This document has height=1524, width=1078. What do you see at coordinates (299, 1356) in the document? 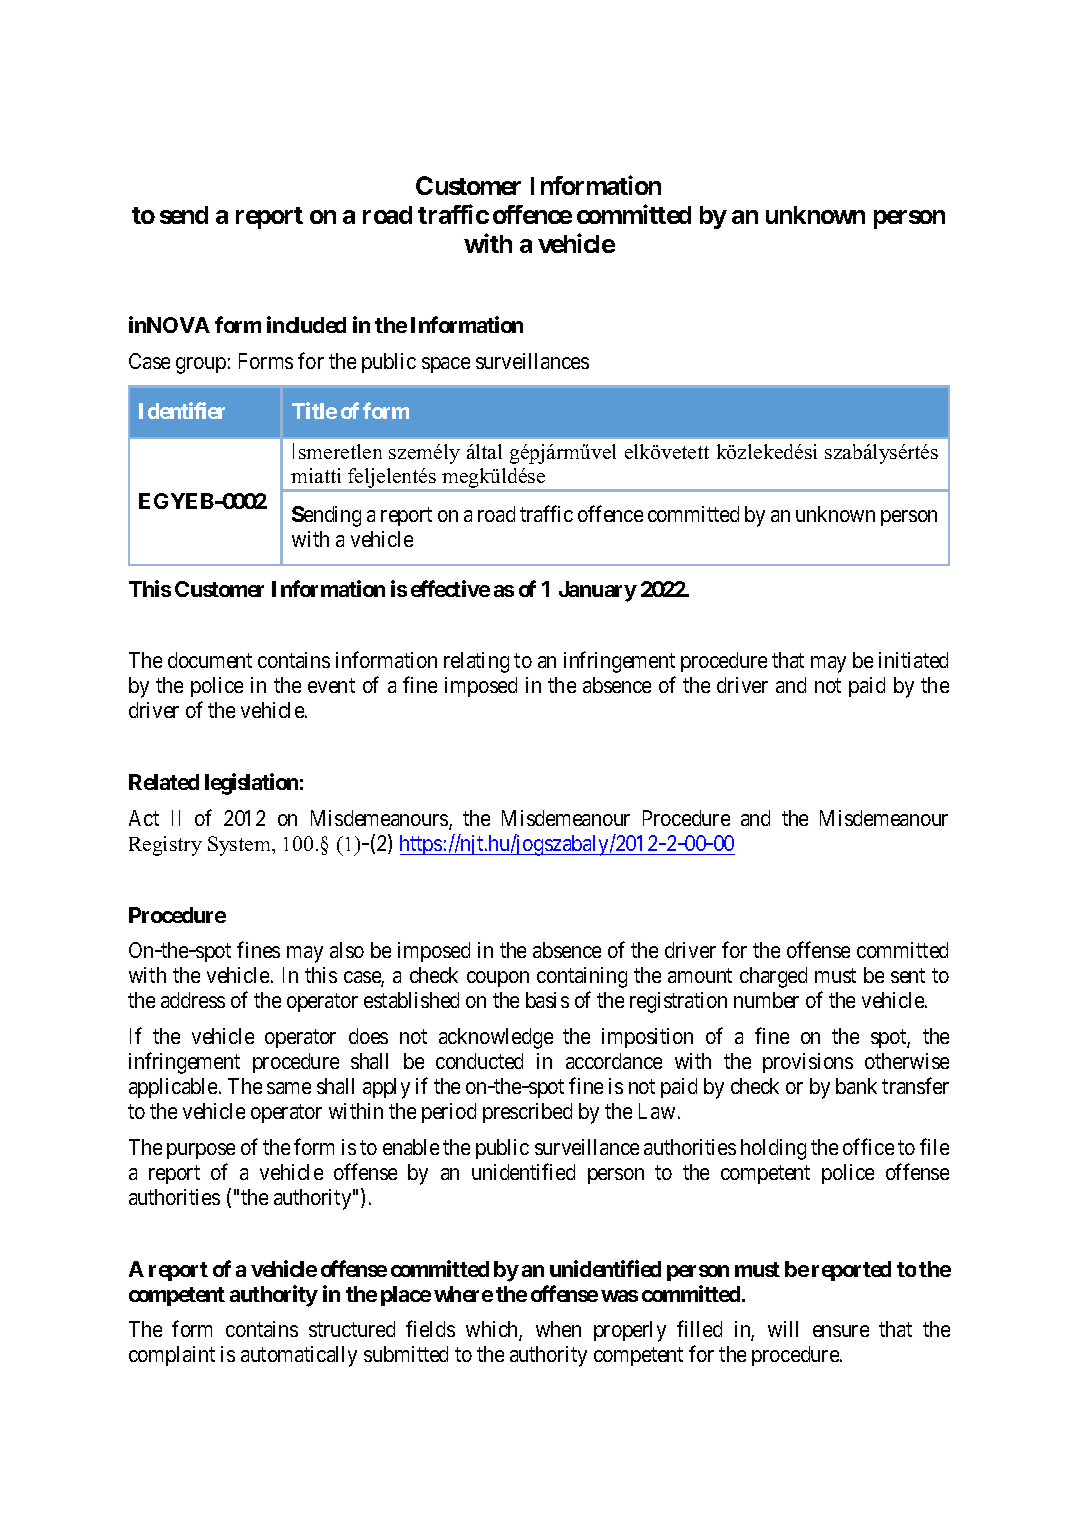
I see `automatically` at bounding box center [299, 1356].
